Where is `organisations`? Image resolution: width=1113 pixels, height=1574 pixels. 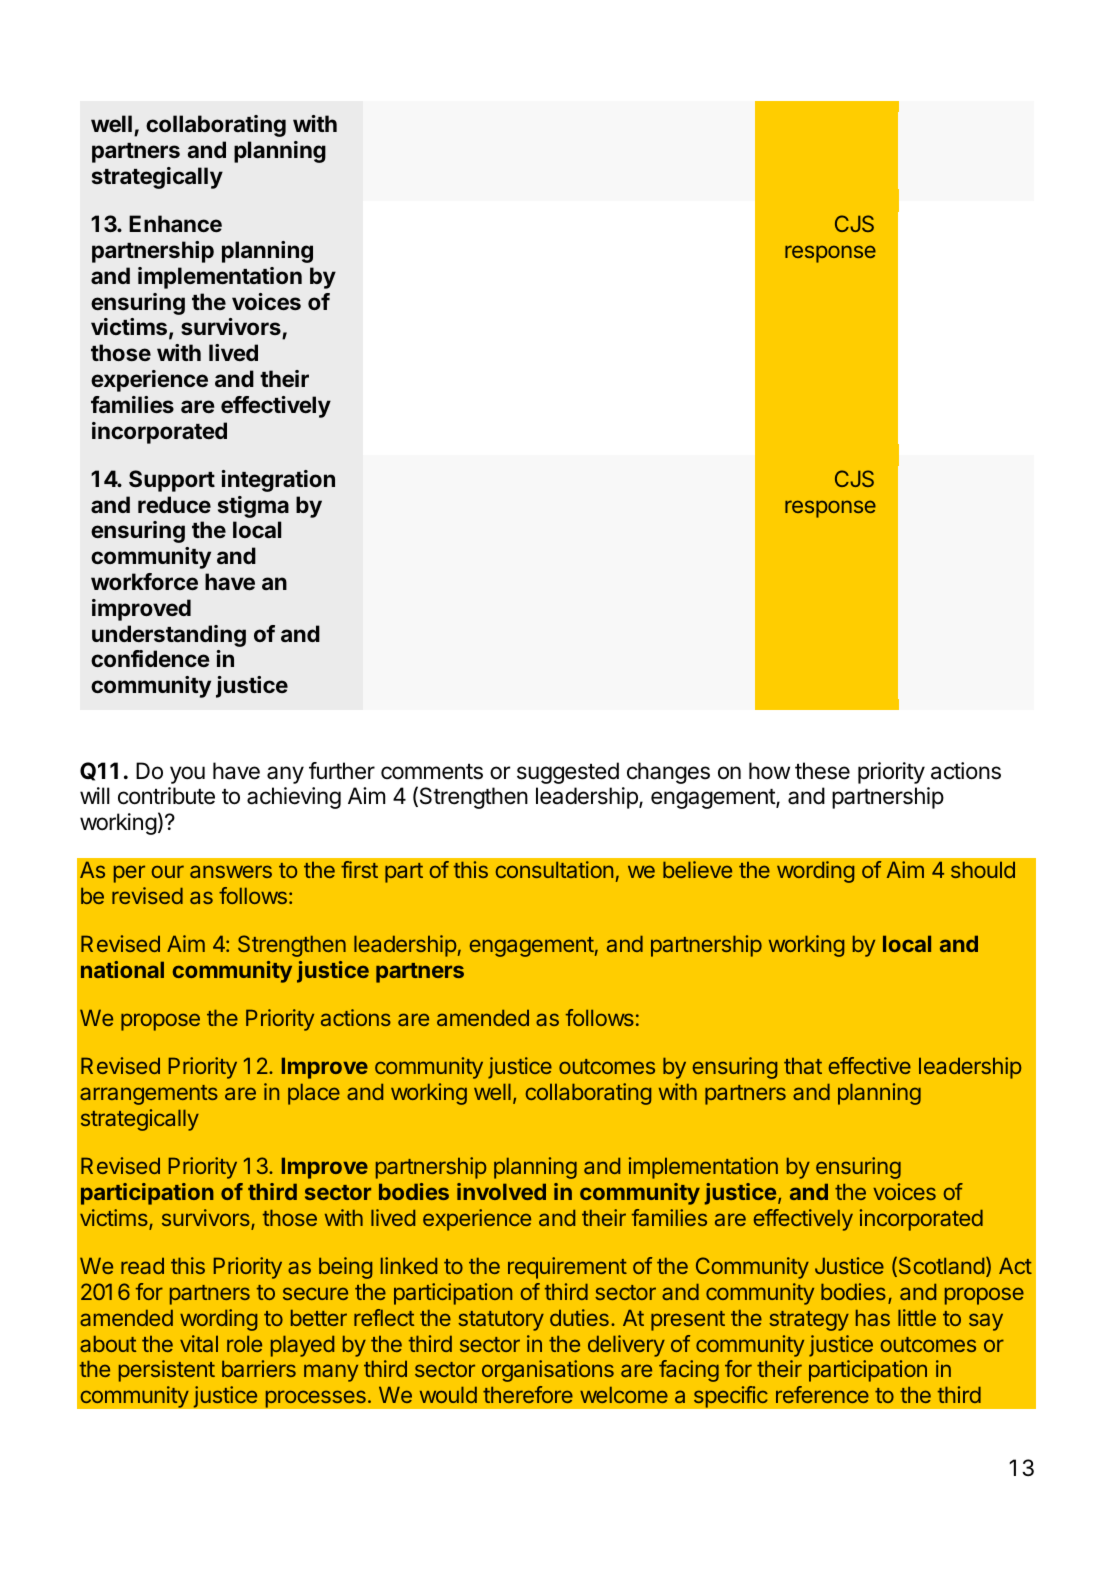 organisations is located at coordinates (548, 1371).
